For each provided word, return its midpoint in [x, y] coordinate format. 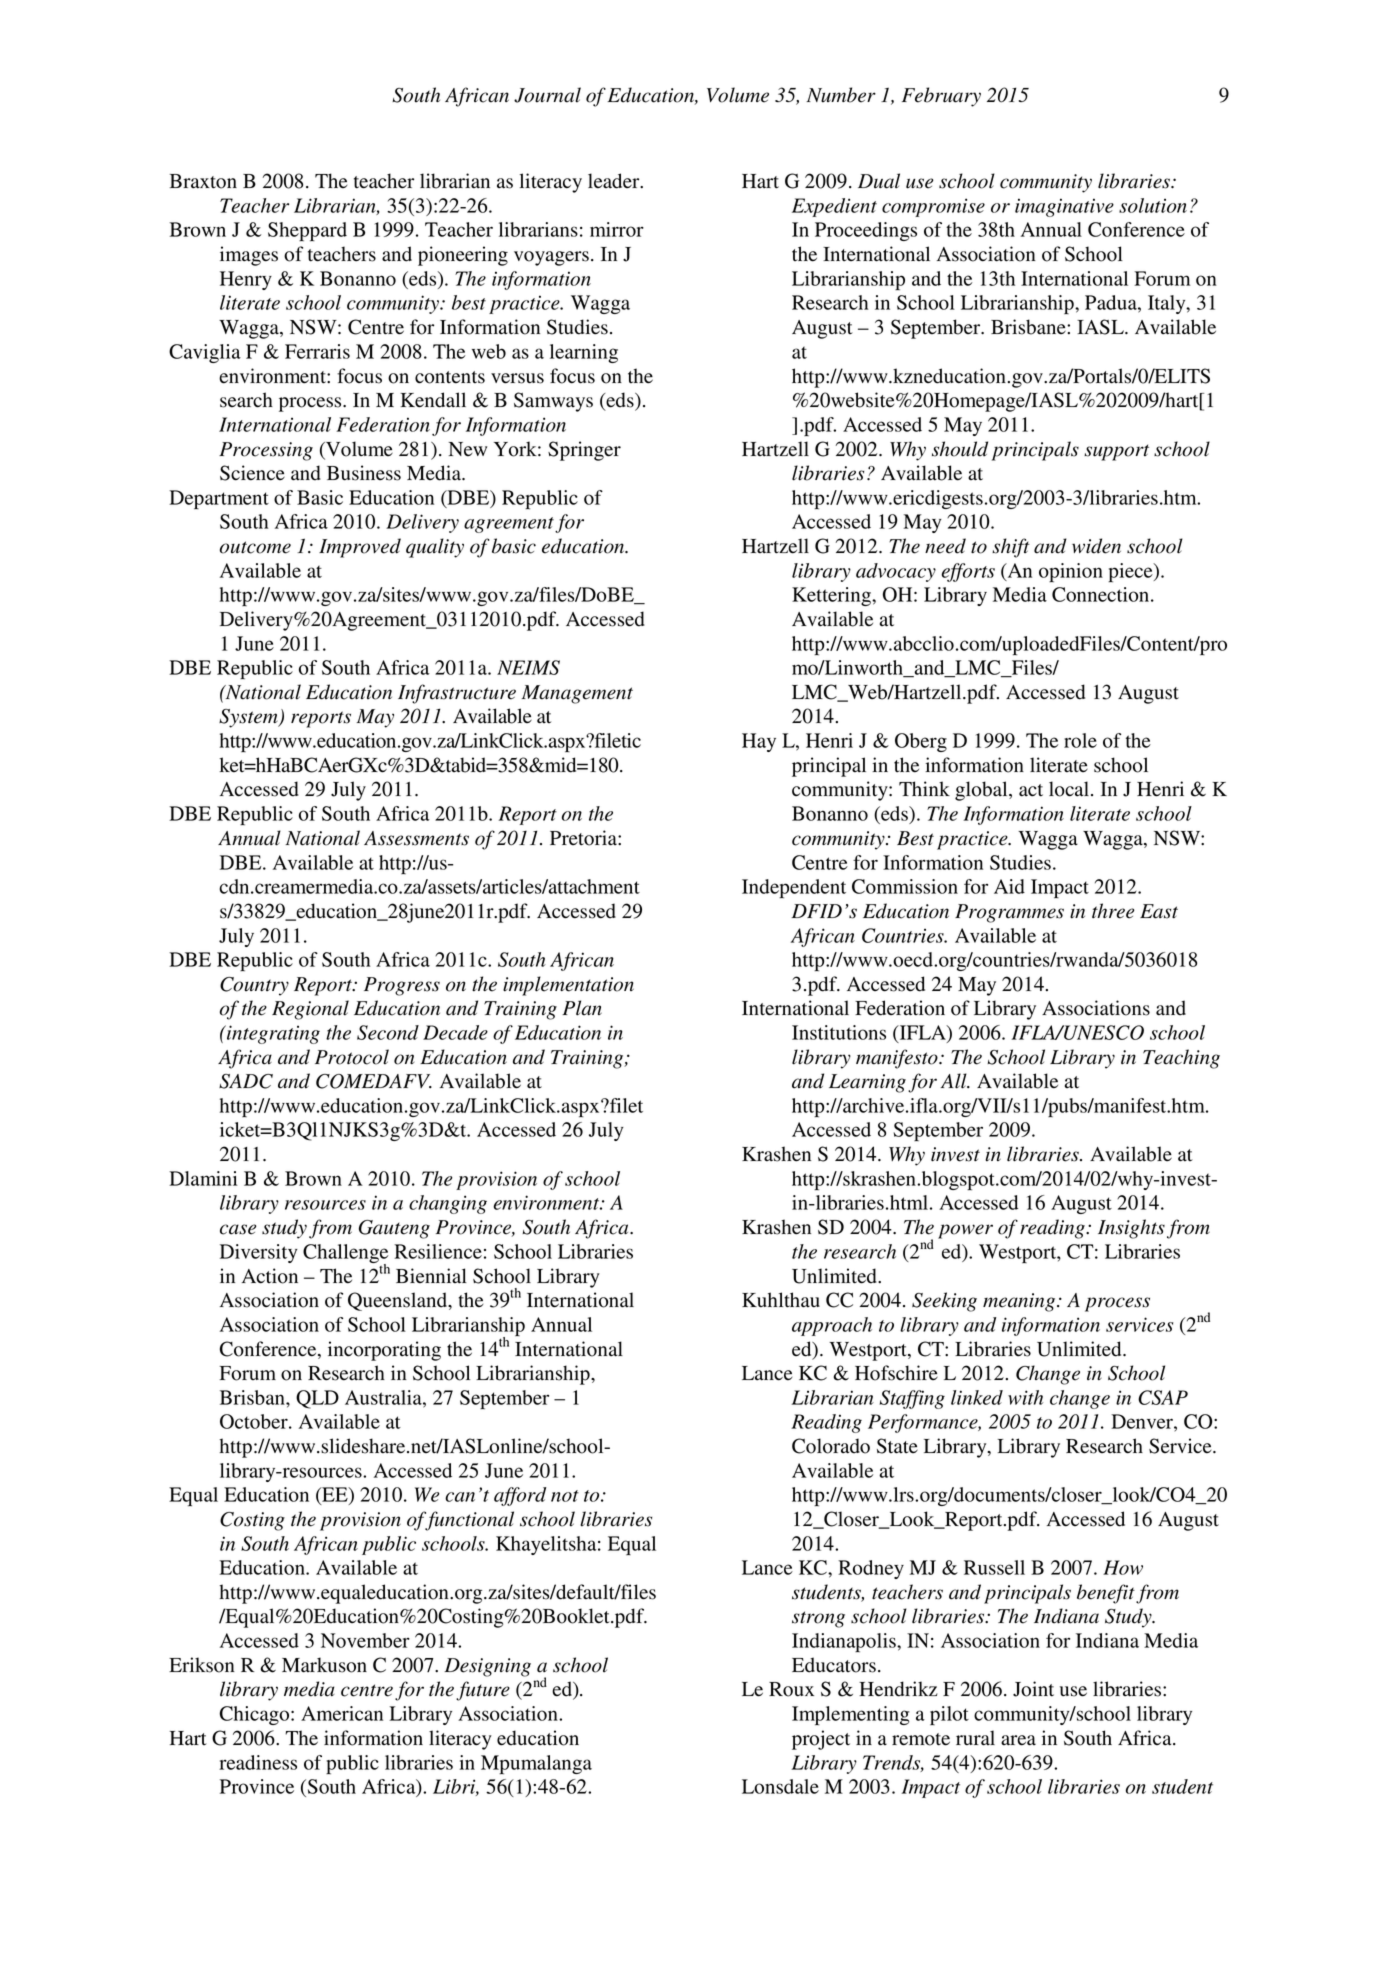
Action [270, 1276]
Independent [794, 889]
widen [1096, 546]
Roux [791, 1689]
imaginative [1064, 207]
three [1113, 911]
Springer [584, 451]
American [342, 1713]
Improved [360, 548]
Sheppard [307, 232]
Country [254, 986]
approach [832, 1326]
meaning [1020, 1302]
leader [615, 181]
